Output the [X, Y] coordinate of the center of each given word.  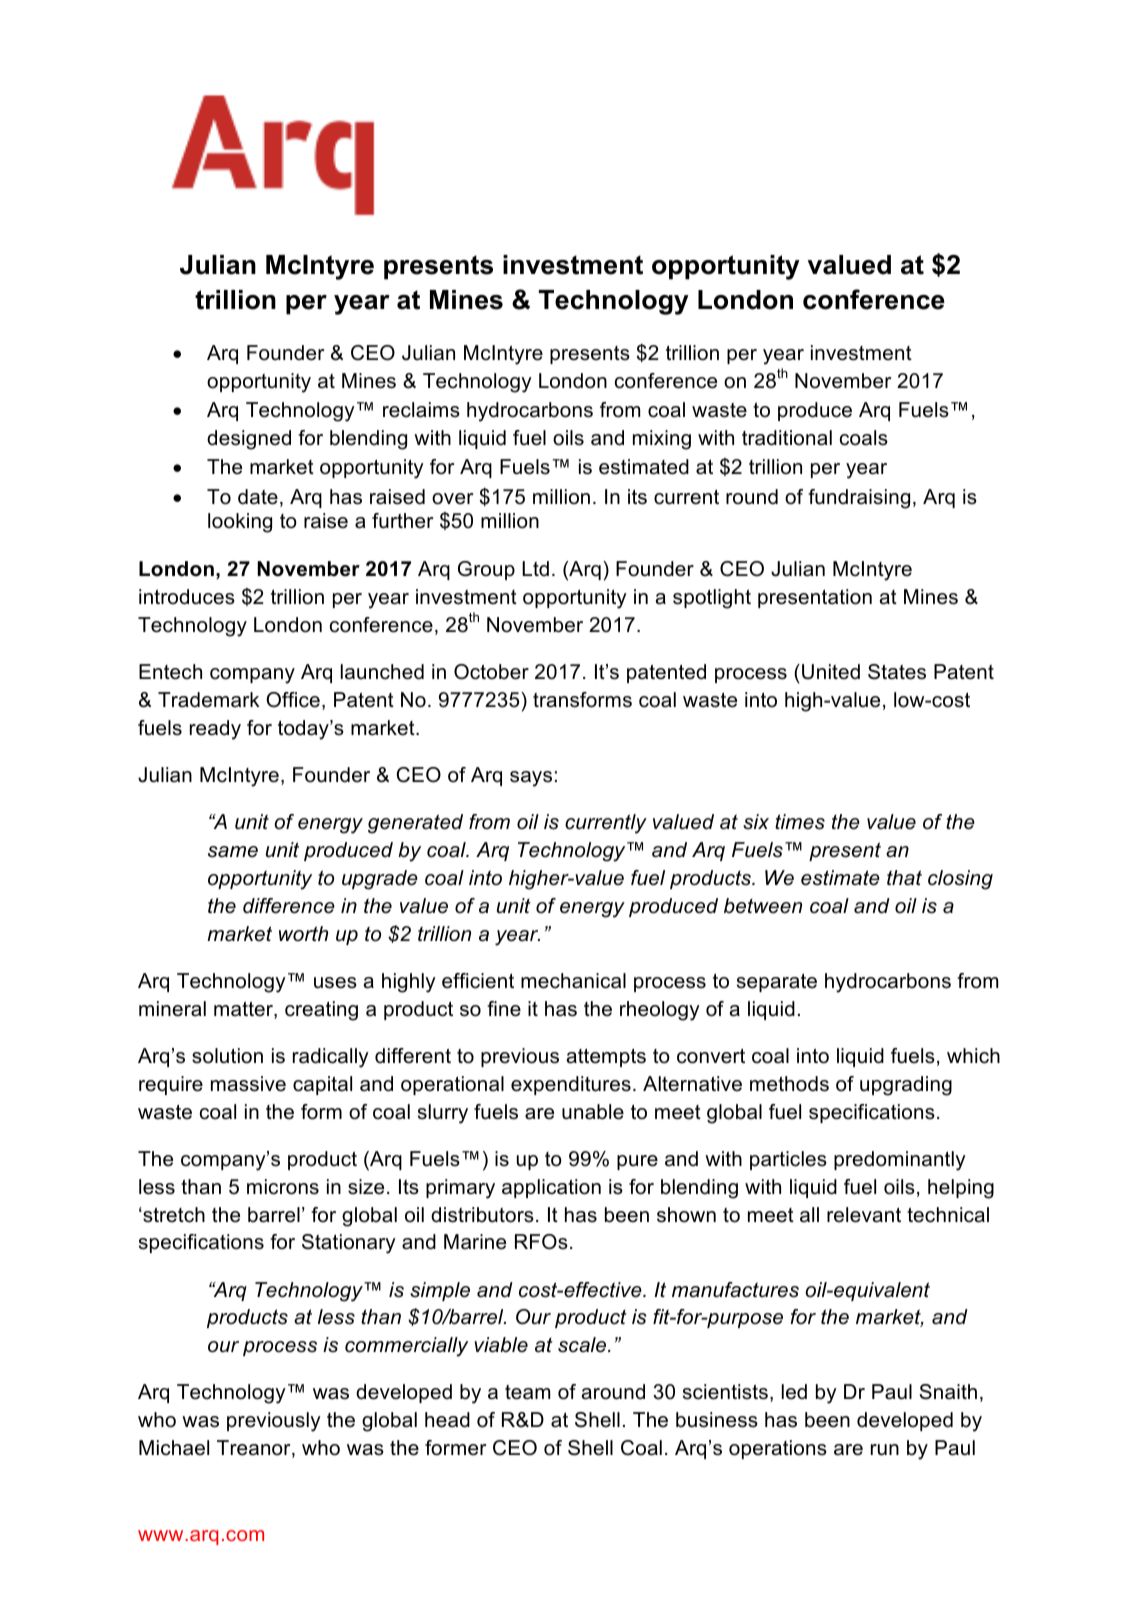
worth [303, 934]
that [904, 878]
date [258, 497]
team [527, 1392]
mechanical [573, 981]
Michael [174, 1448]
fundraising [859, 499]
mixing [662, 440]
